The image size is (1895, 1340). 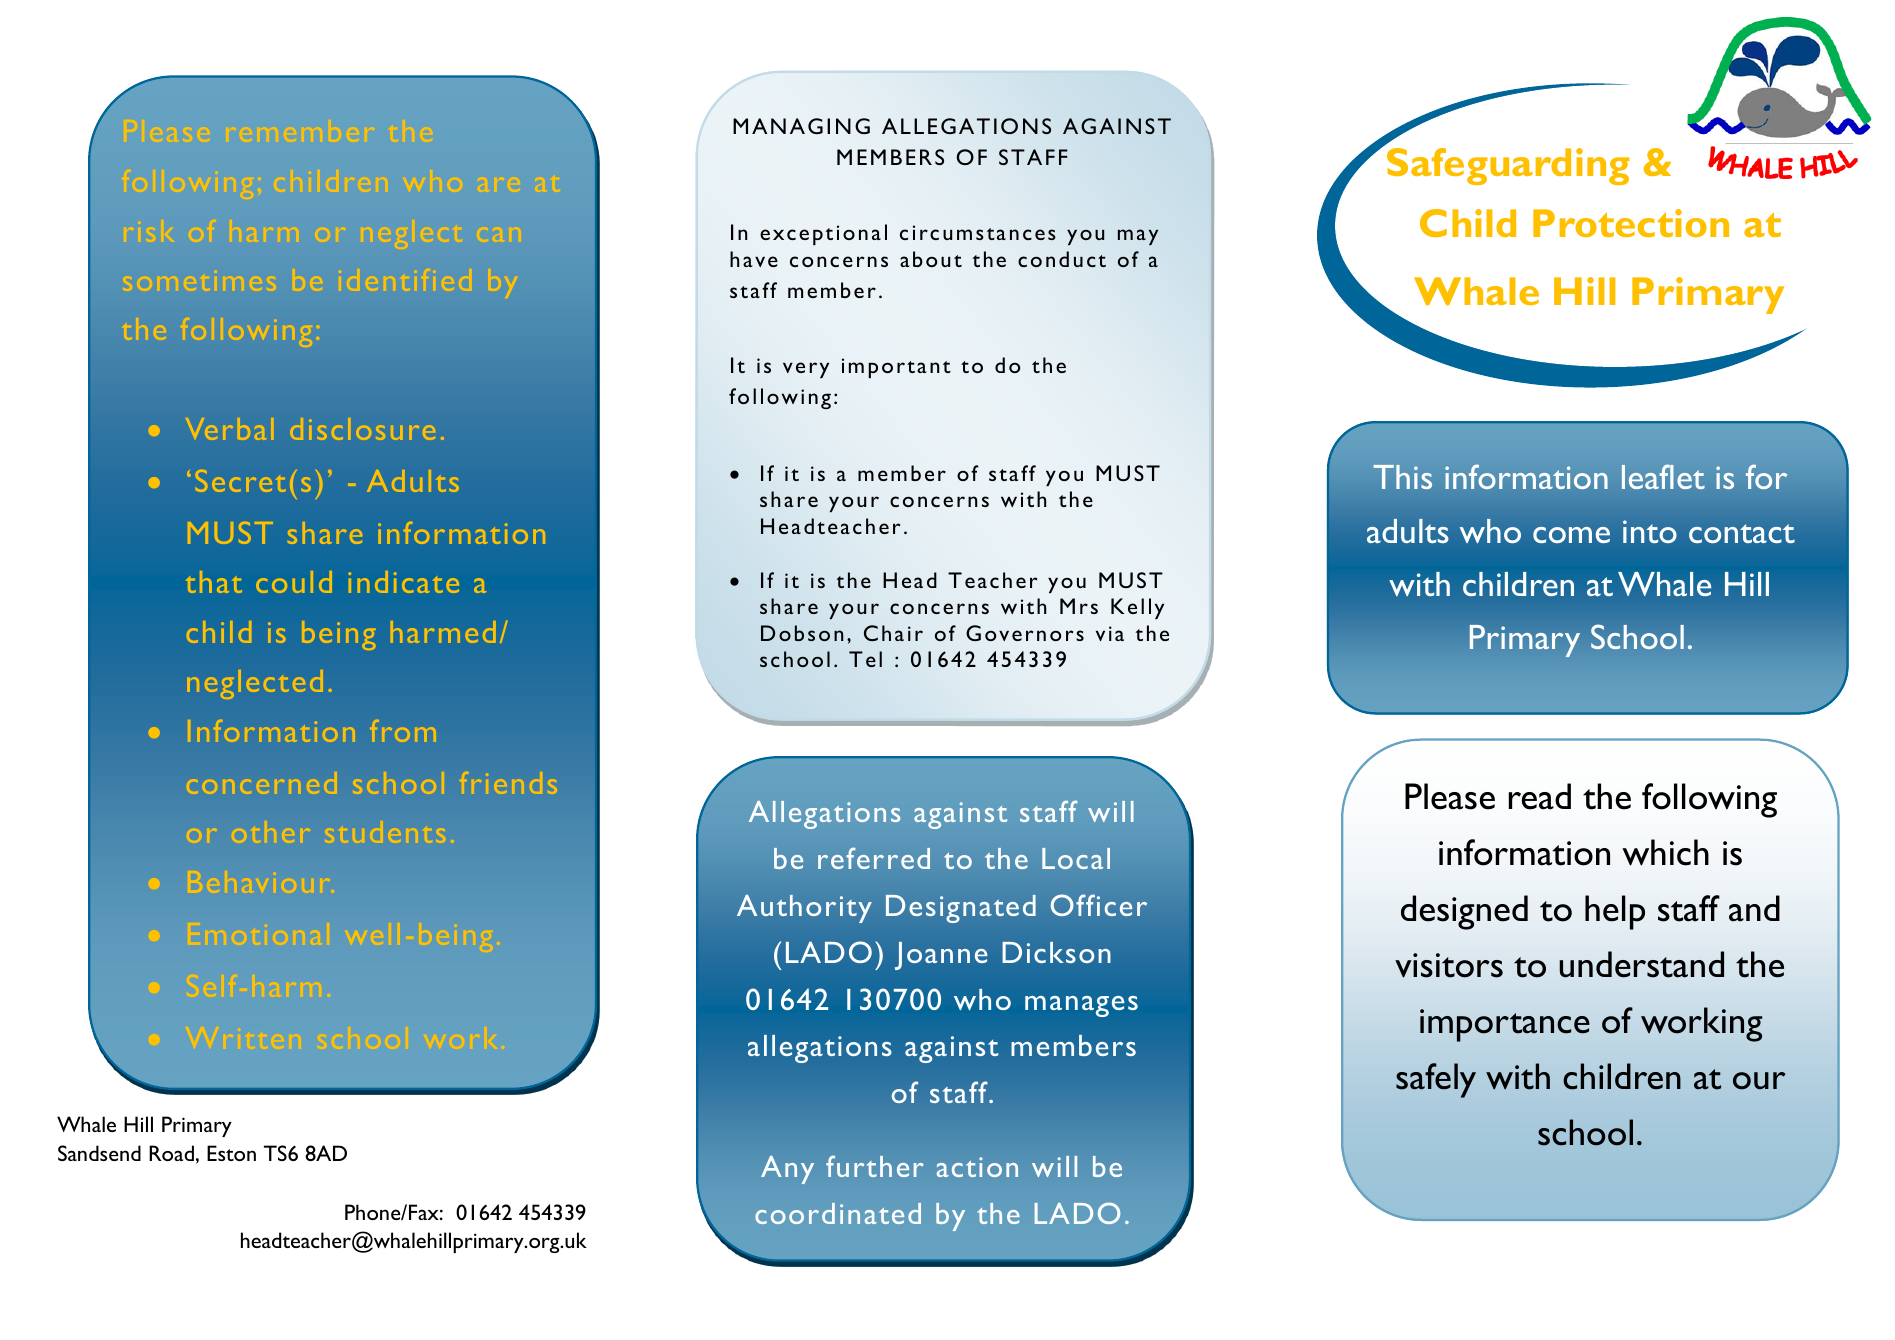 I want to click on Local, so click(x=1076, y=858).
